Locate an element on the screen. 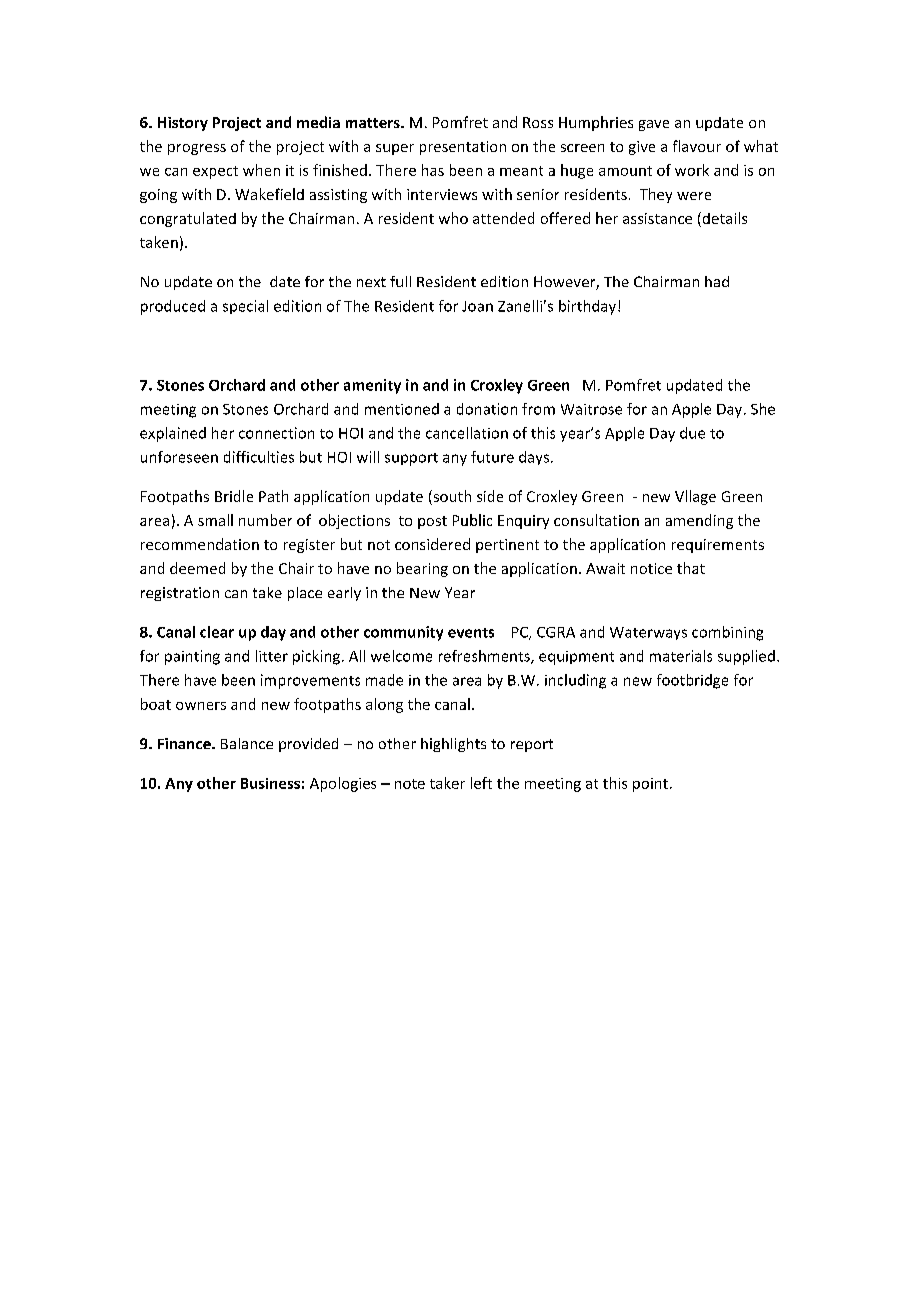  due is located at coordinates (692, 433).
